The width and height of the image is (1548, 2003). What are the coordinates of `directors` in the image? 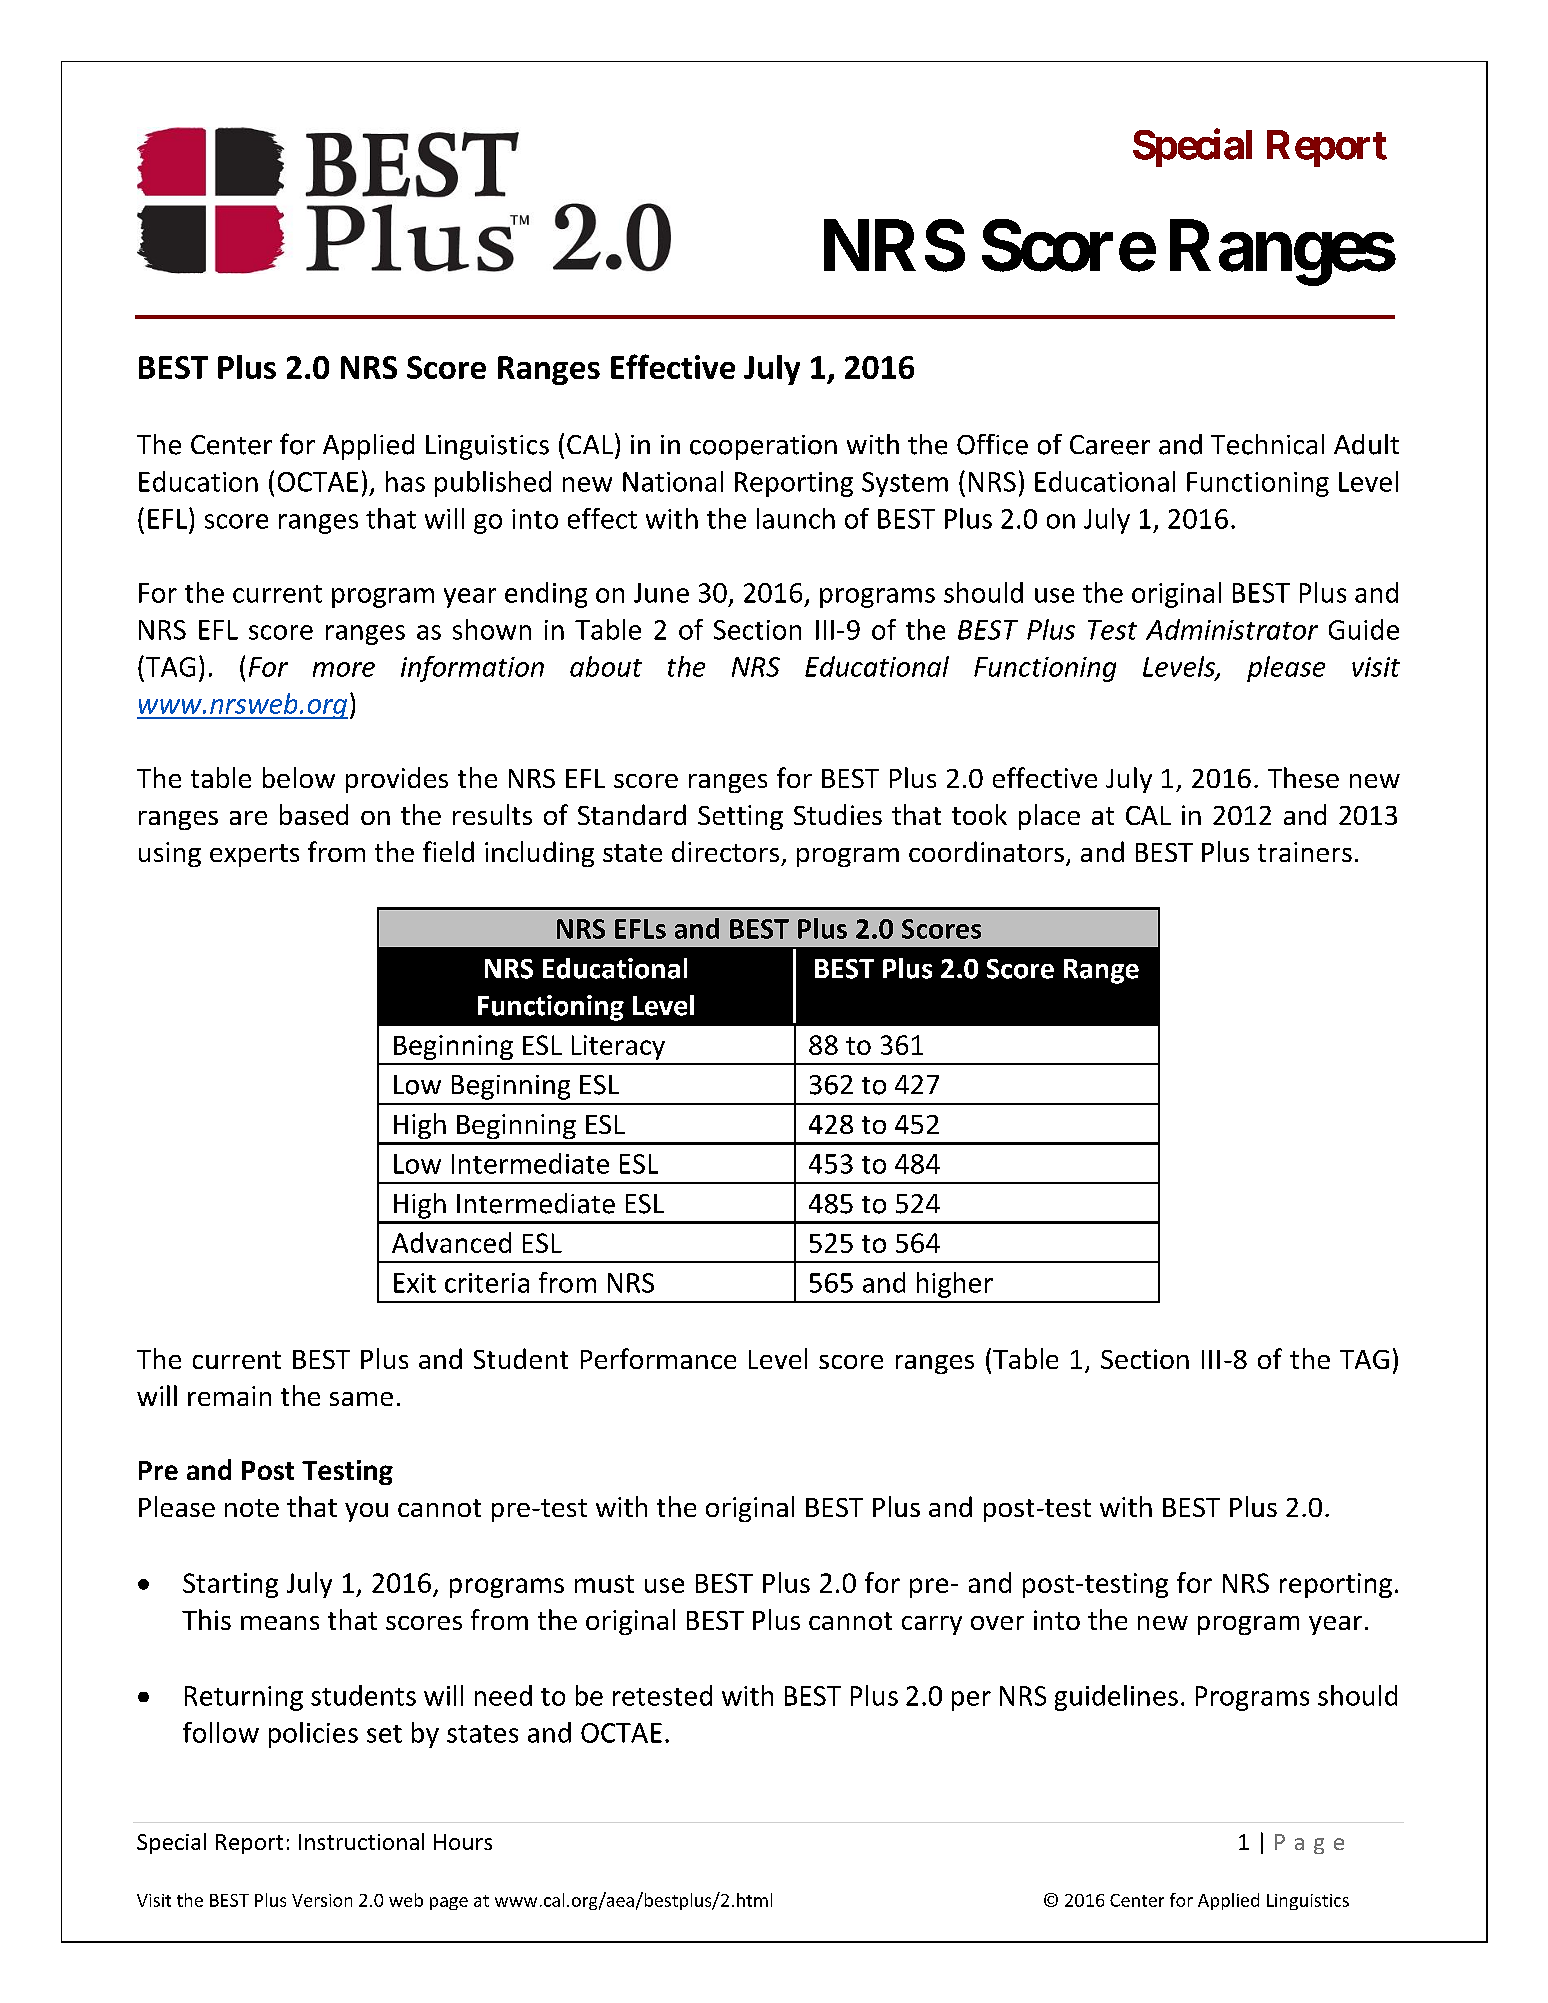 It's located at (725, 851).
